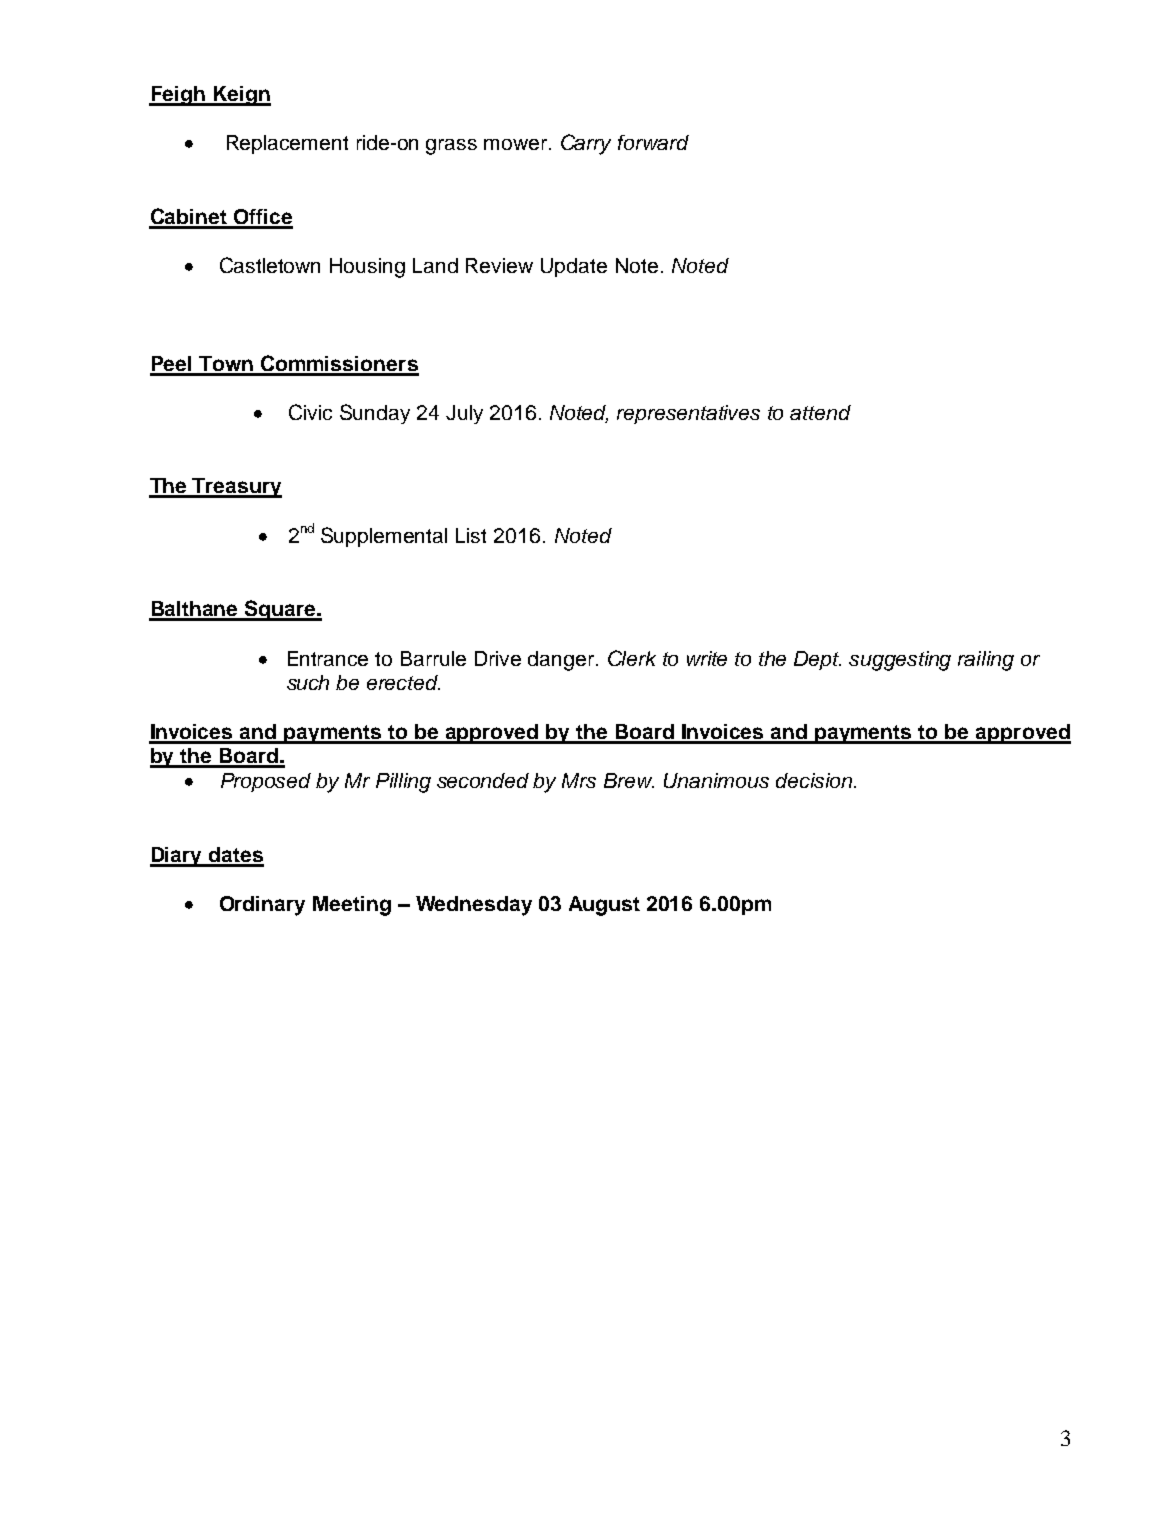 The width and height of the screenshot is (1174, 1519). What do you see at coordinates (310, 412) in the screenshot?
I see `Civic` at bounding box center [310, 412].
